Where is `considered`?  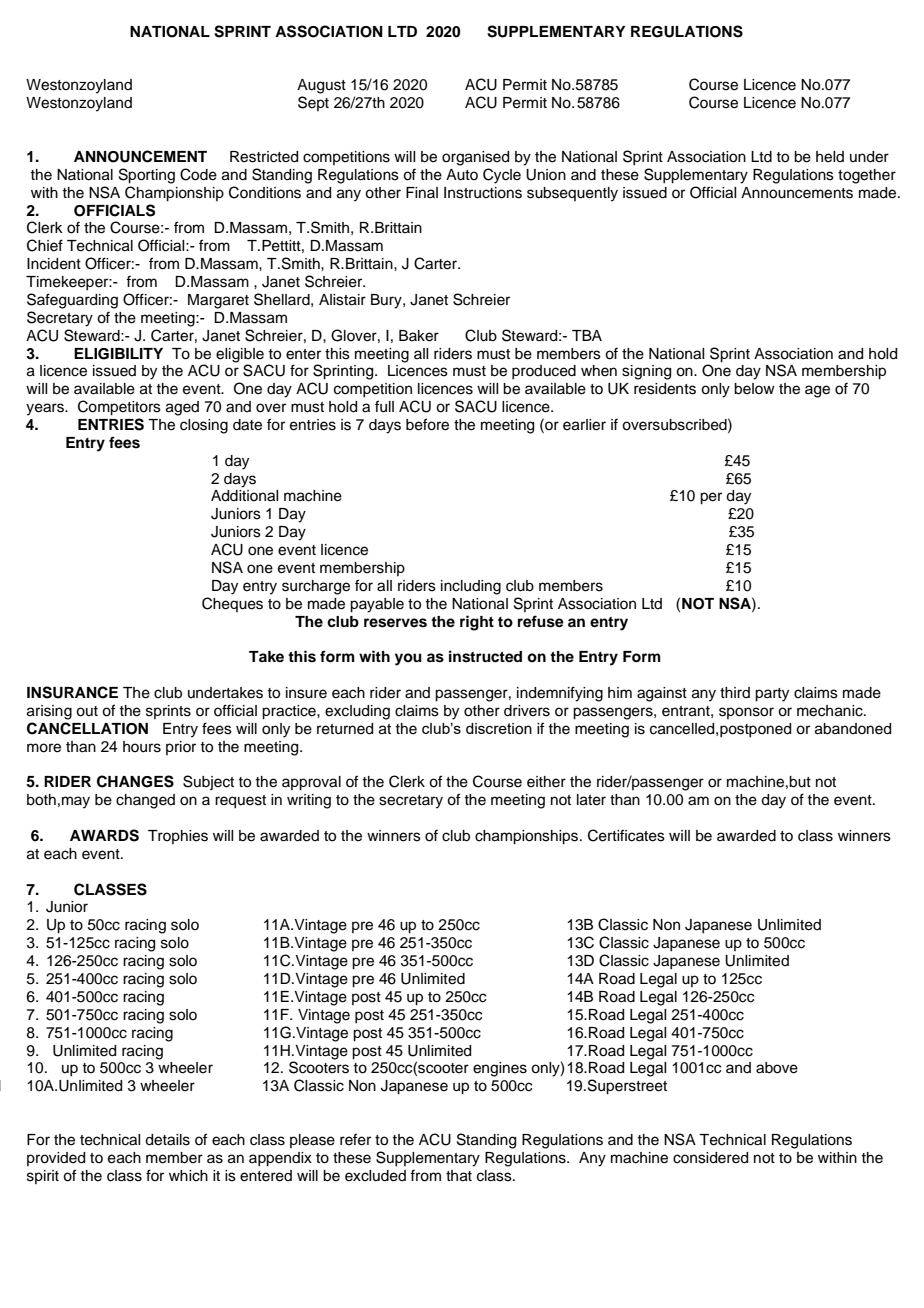
considered is located at coordinates (710, 1158).
